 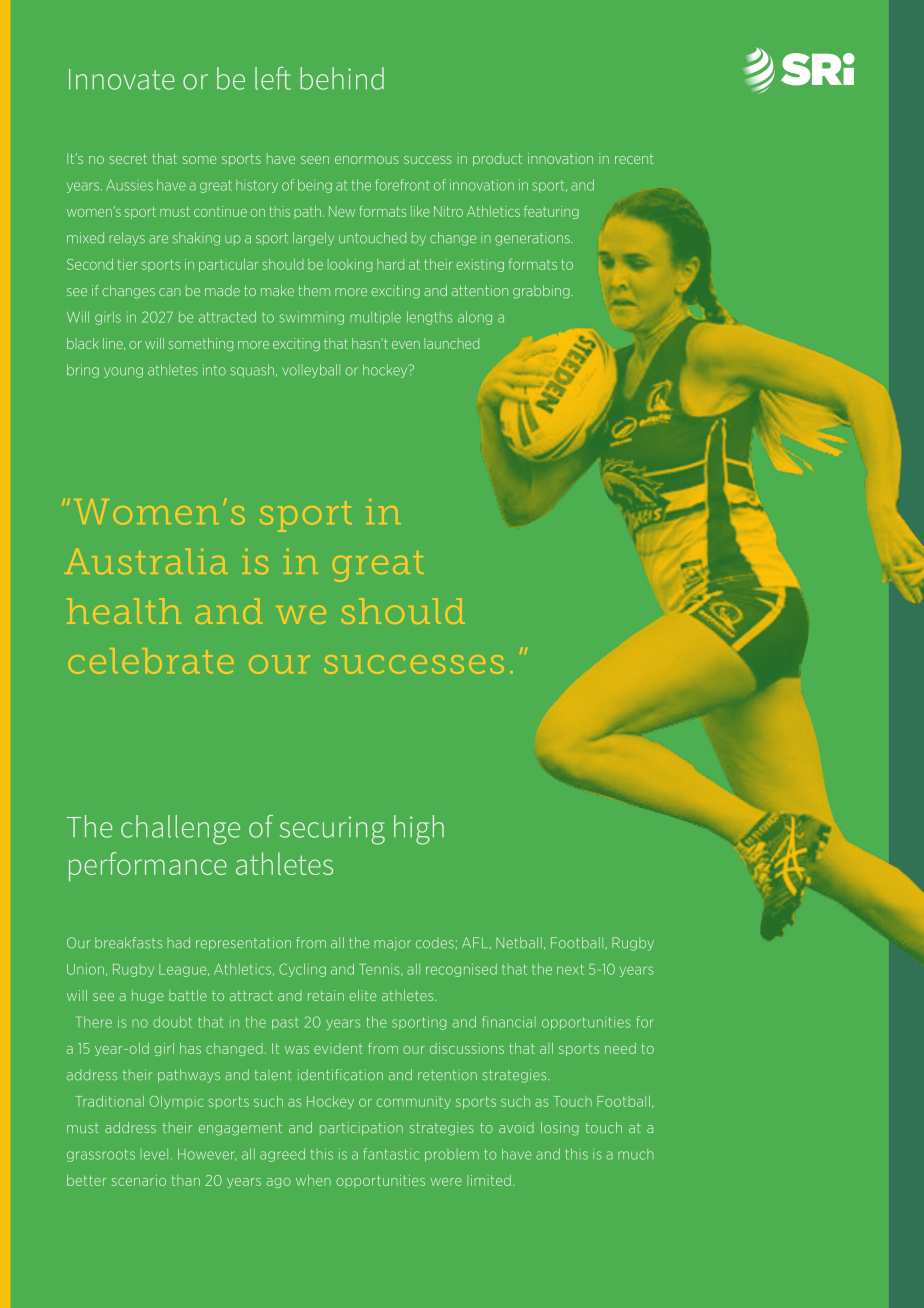 I want to click on recent, so click(x=634, y=159).
